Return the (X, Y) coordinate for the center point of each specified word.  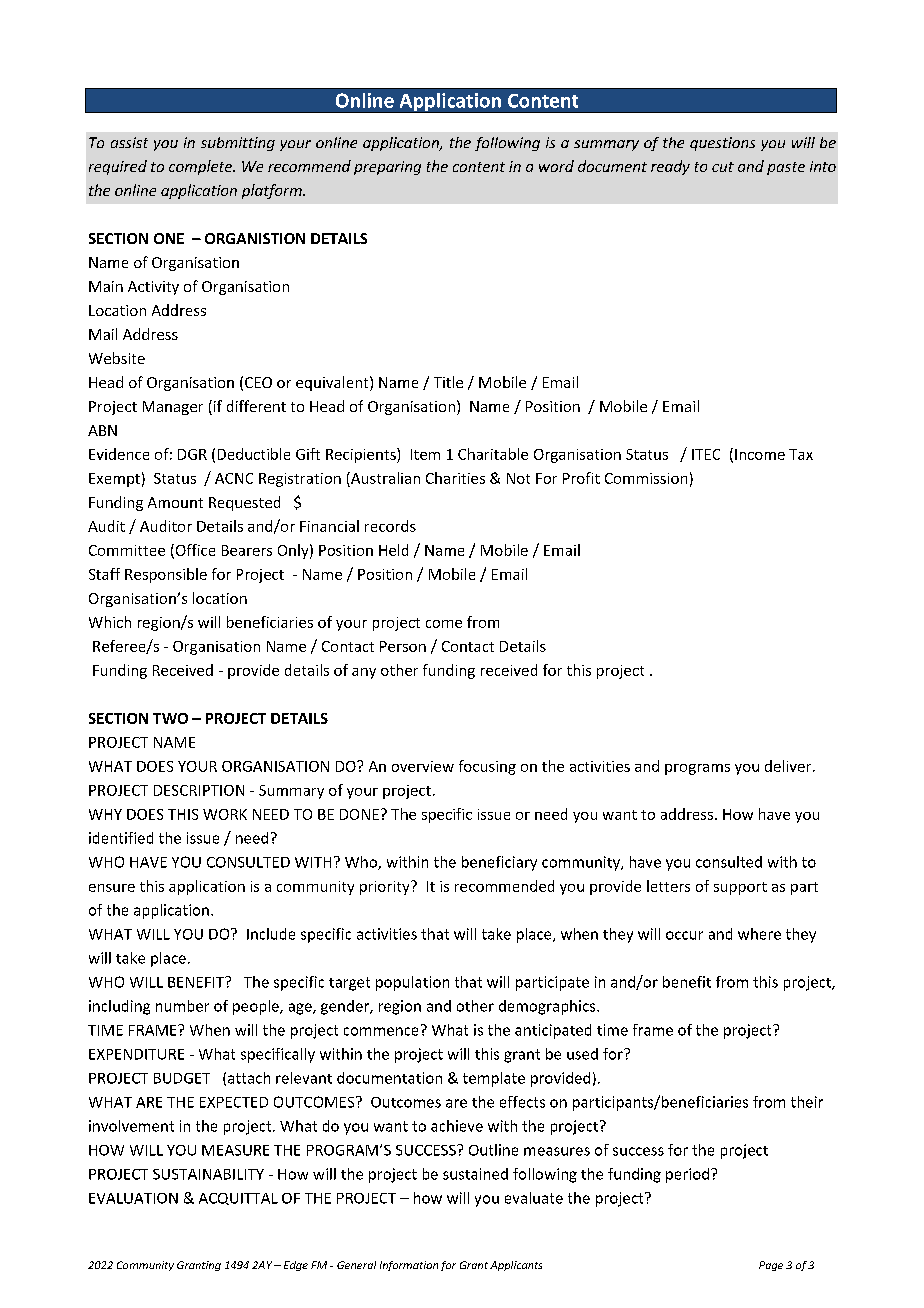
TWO (170, 718)
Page (771, 1266)
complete (201, 167)
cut (723, 167)
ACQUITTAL (238, 1199)
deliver (789, 766)
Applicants (516, 1266)
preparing (387, 168)
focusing (487, 767)
